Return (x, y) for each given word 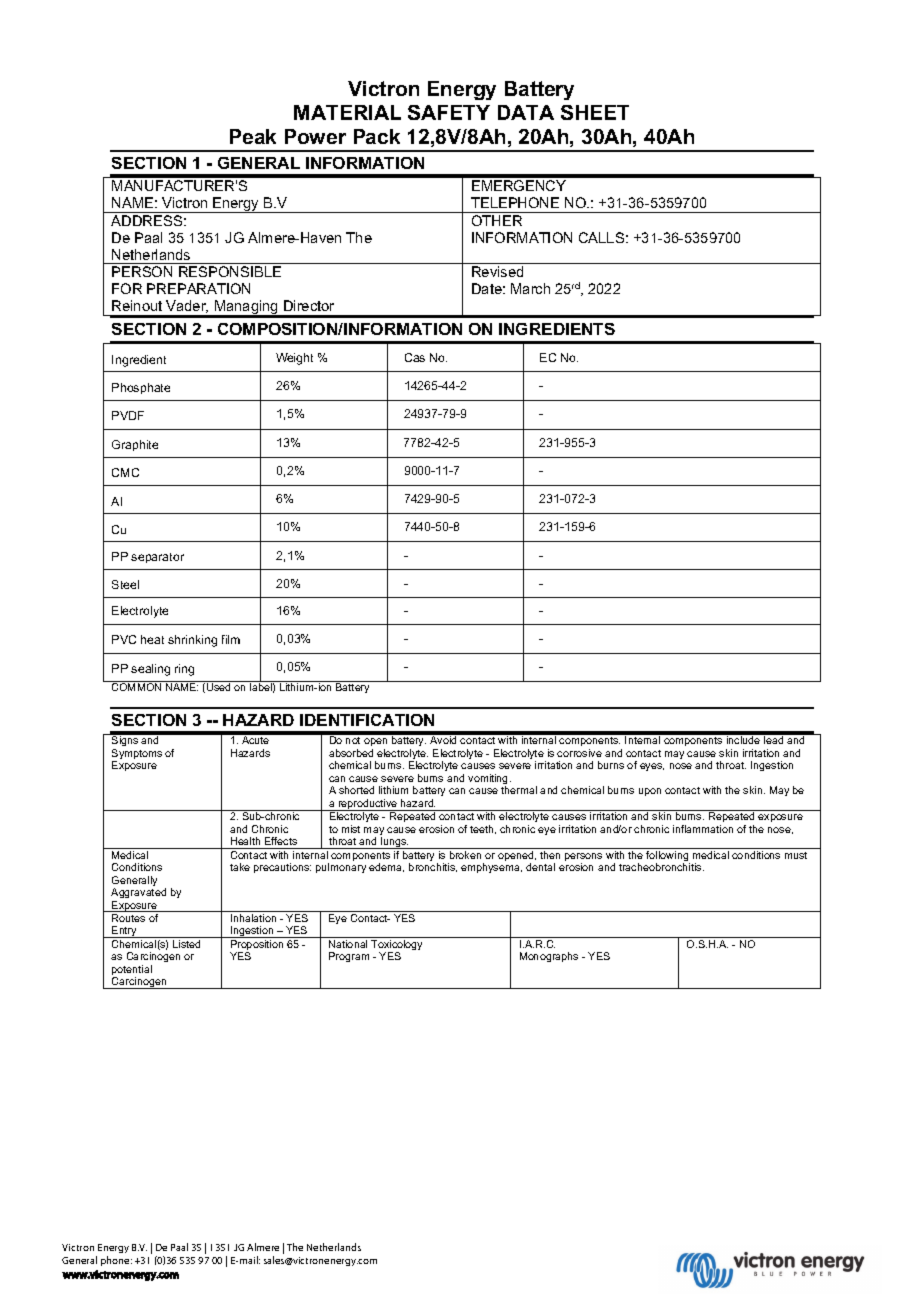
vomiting (489, 780)
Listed (186, 944)
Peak (253, 136)
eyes (652, 767)
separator (157, 558)
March (530, 288)
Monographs (549, 957)
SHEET (595, 112)
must (796, 855)
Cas (415, 357)
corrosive (579, 753)
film (231, 639)
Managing (246, 308)
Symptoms (137, 755)
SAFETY (449, 112)
